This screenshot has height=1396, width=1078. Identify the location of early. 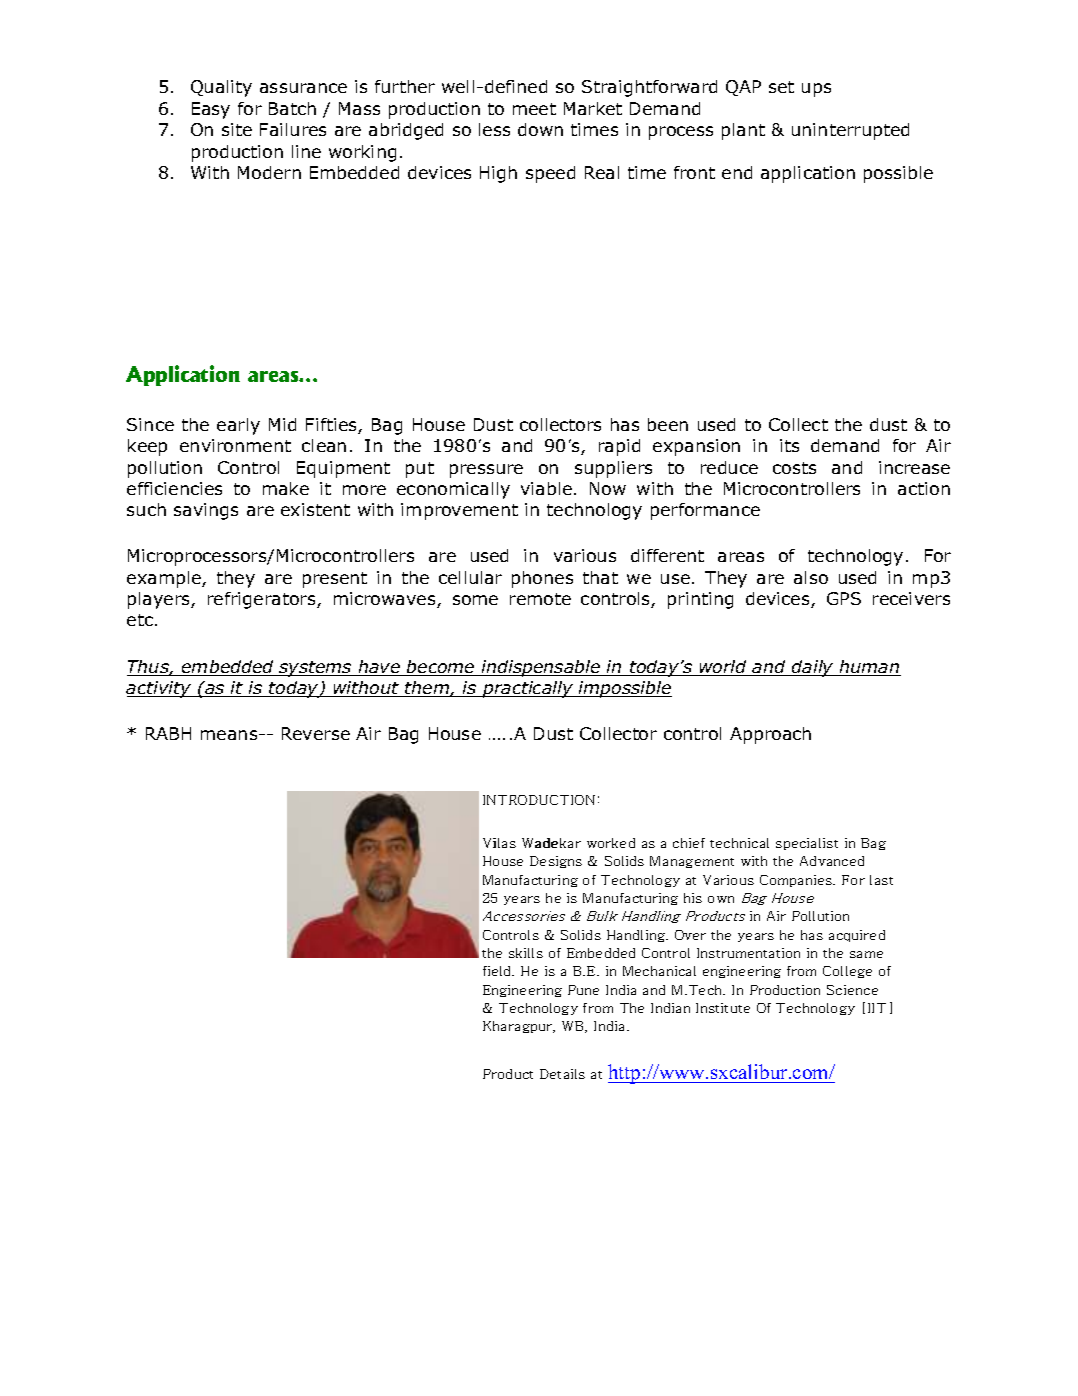
(238, 426).
